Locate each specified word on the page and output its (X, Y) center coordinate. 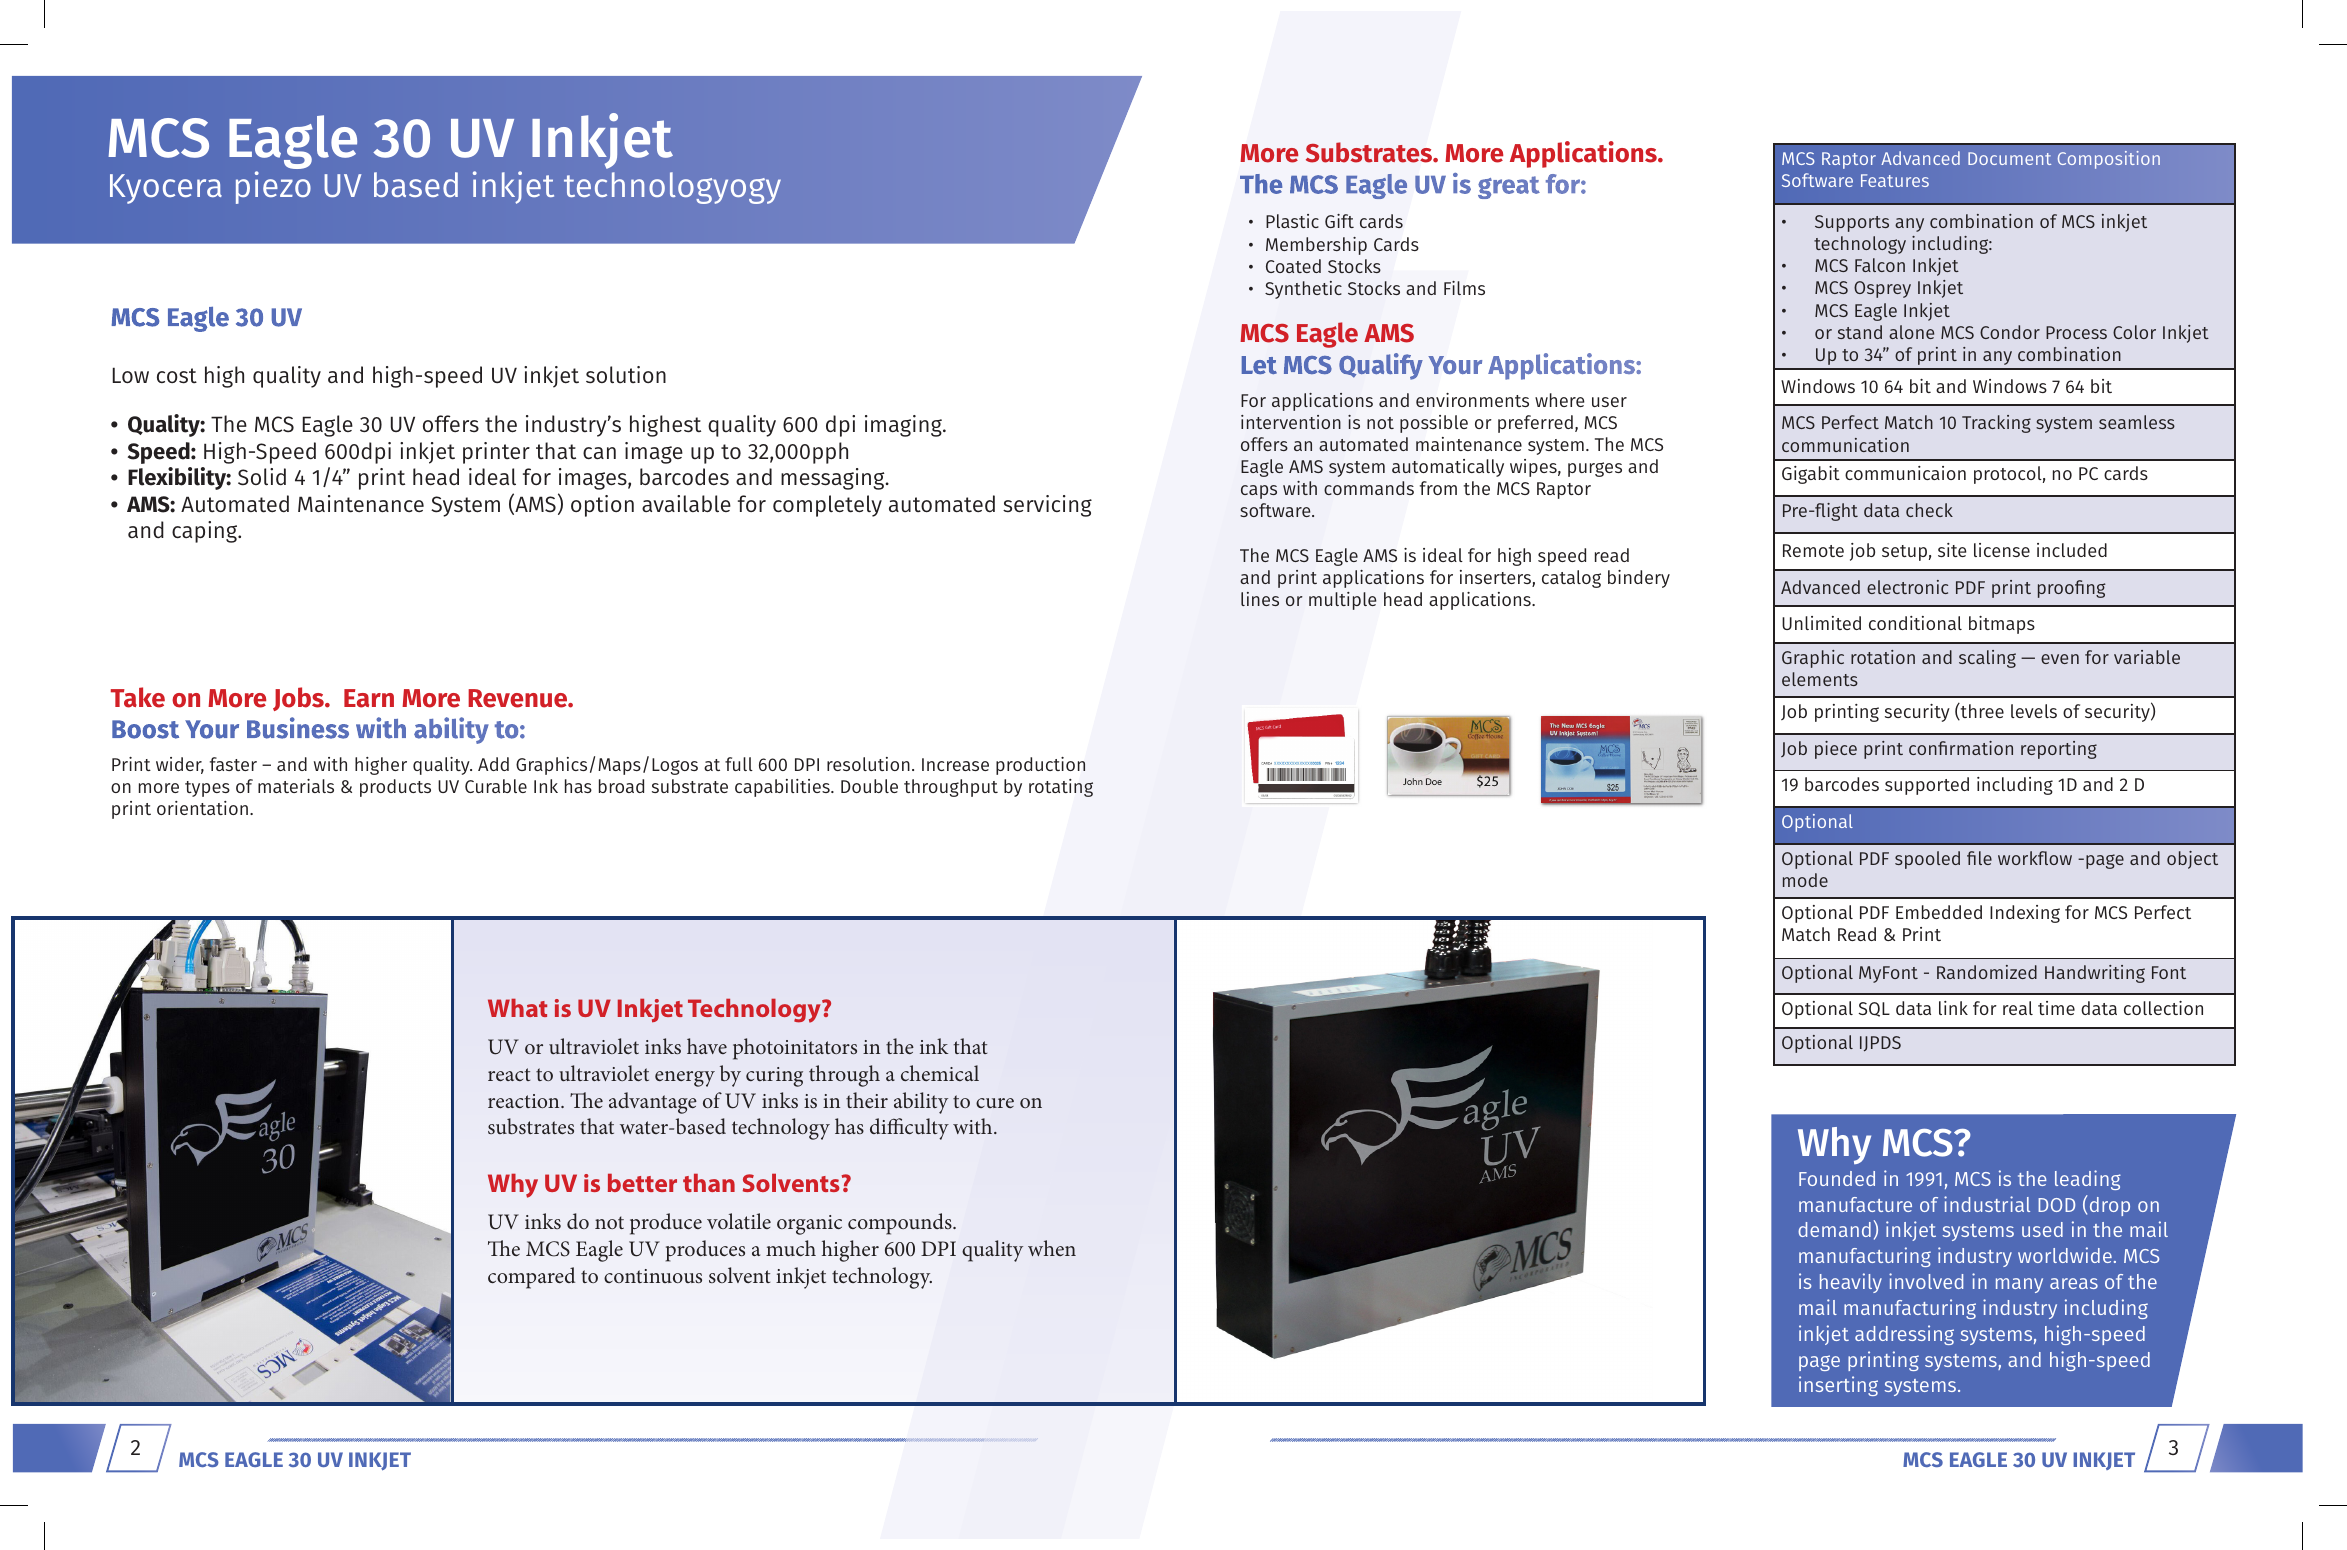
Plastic (1292, 221)
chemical (940, 1073)
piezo (273, 187)
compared (531, 1278)
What (517, 1008)
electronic (1907, 587)
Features (1895, 180)
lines (1260, 599)
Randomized (1987, 972)
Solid (262, 477)
